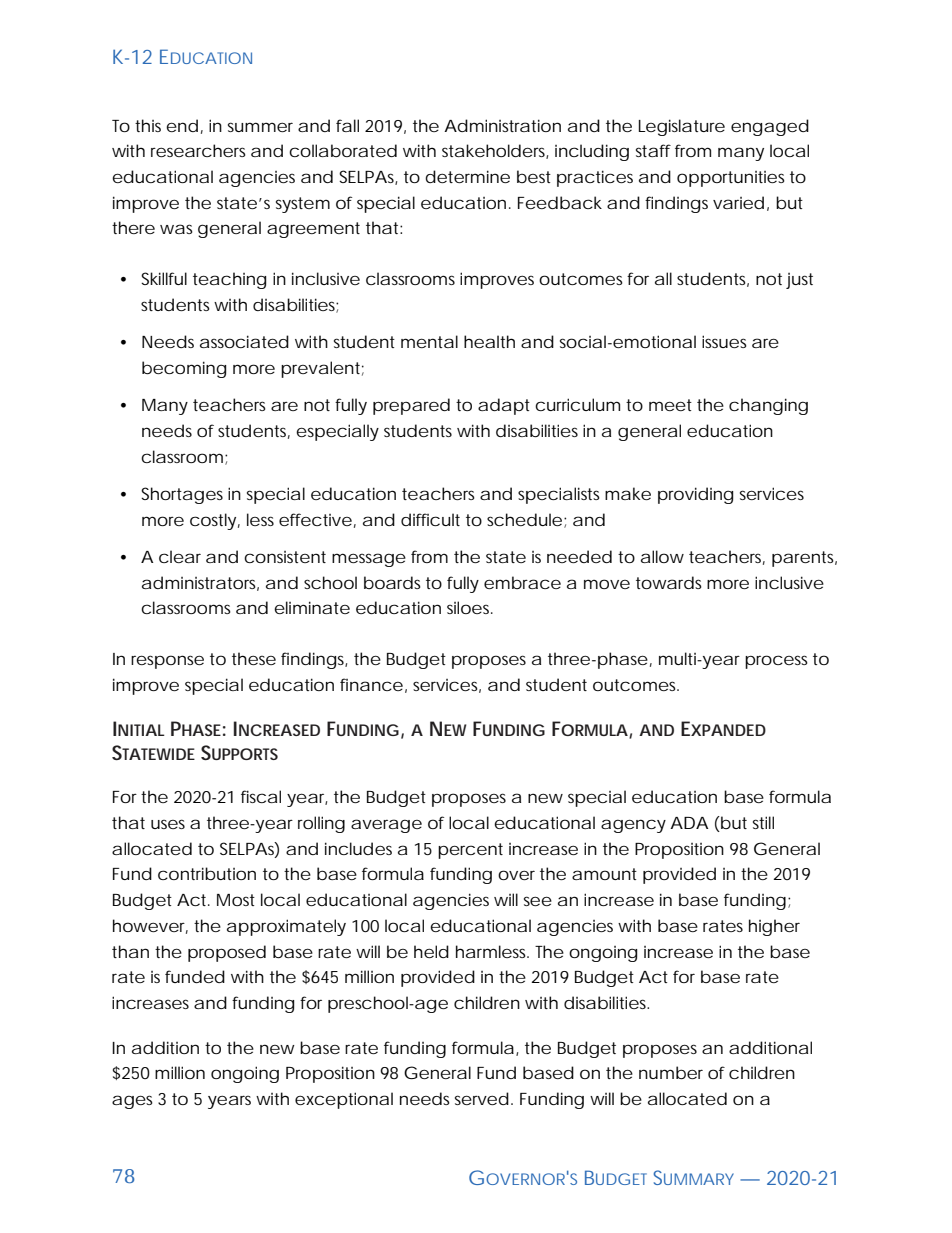  What do you see at coordinates (669, 582) in the screenshot?
I see `towards` at bounding box center [669, 582].
